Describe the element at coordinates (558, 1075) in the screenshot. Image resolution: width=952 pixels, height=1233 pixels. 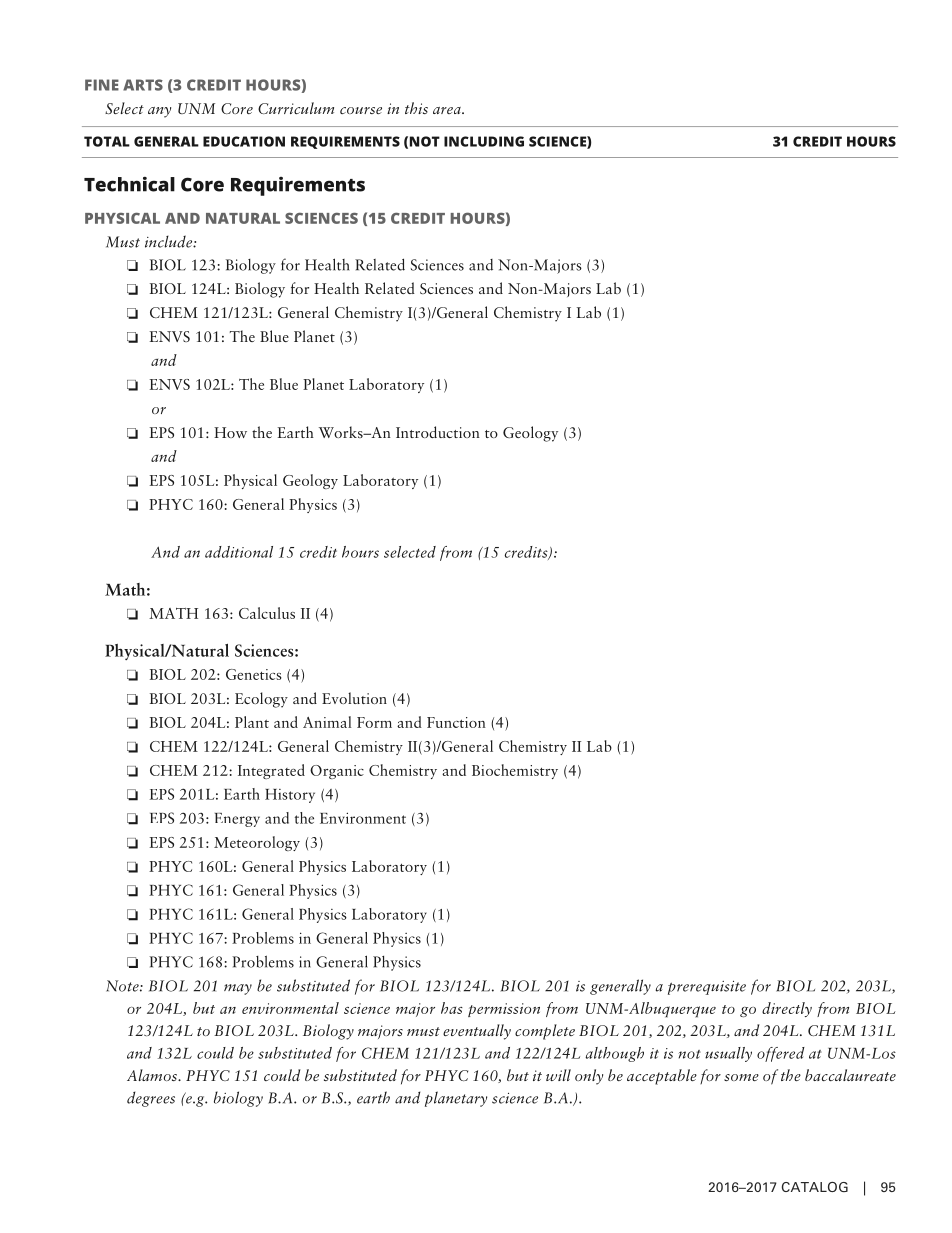
I see `will` at that location.
